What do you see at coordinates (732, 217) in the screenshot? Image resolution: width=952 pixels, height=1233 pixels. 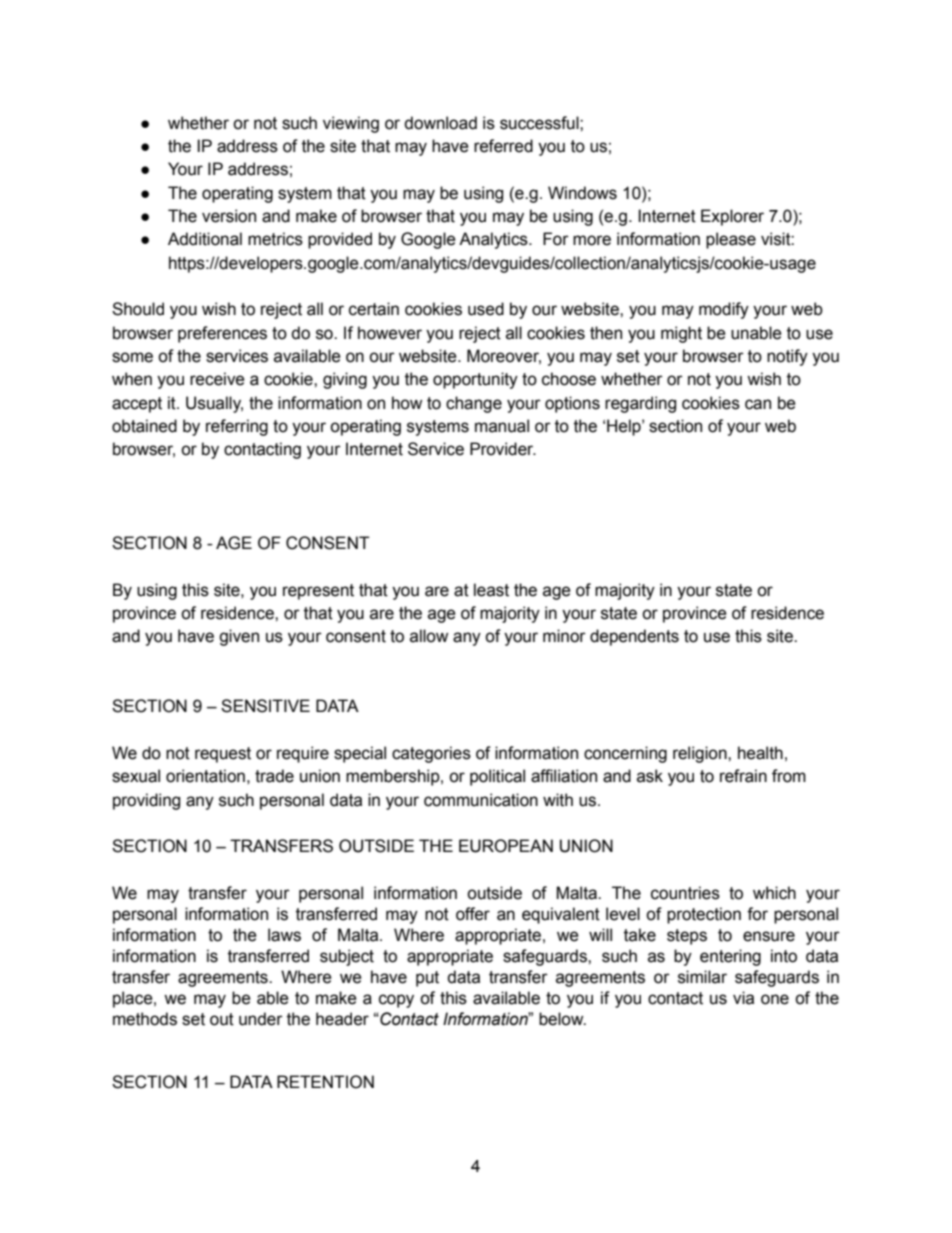 I see `Explorer` at bounding box center [732, 217].
